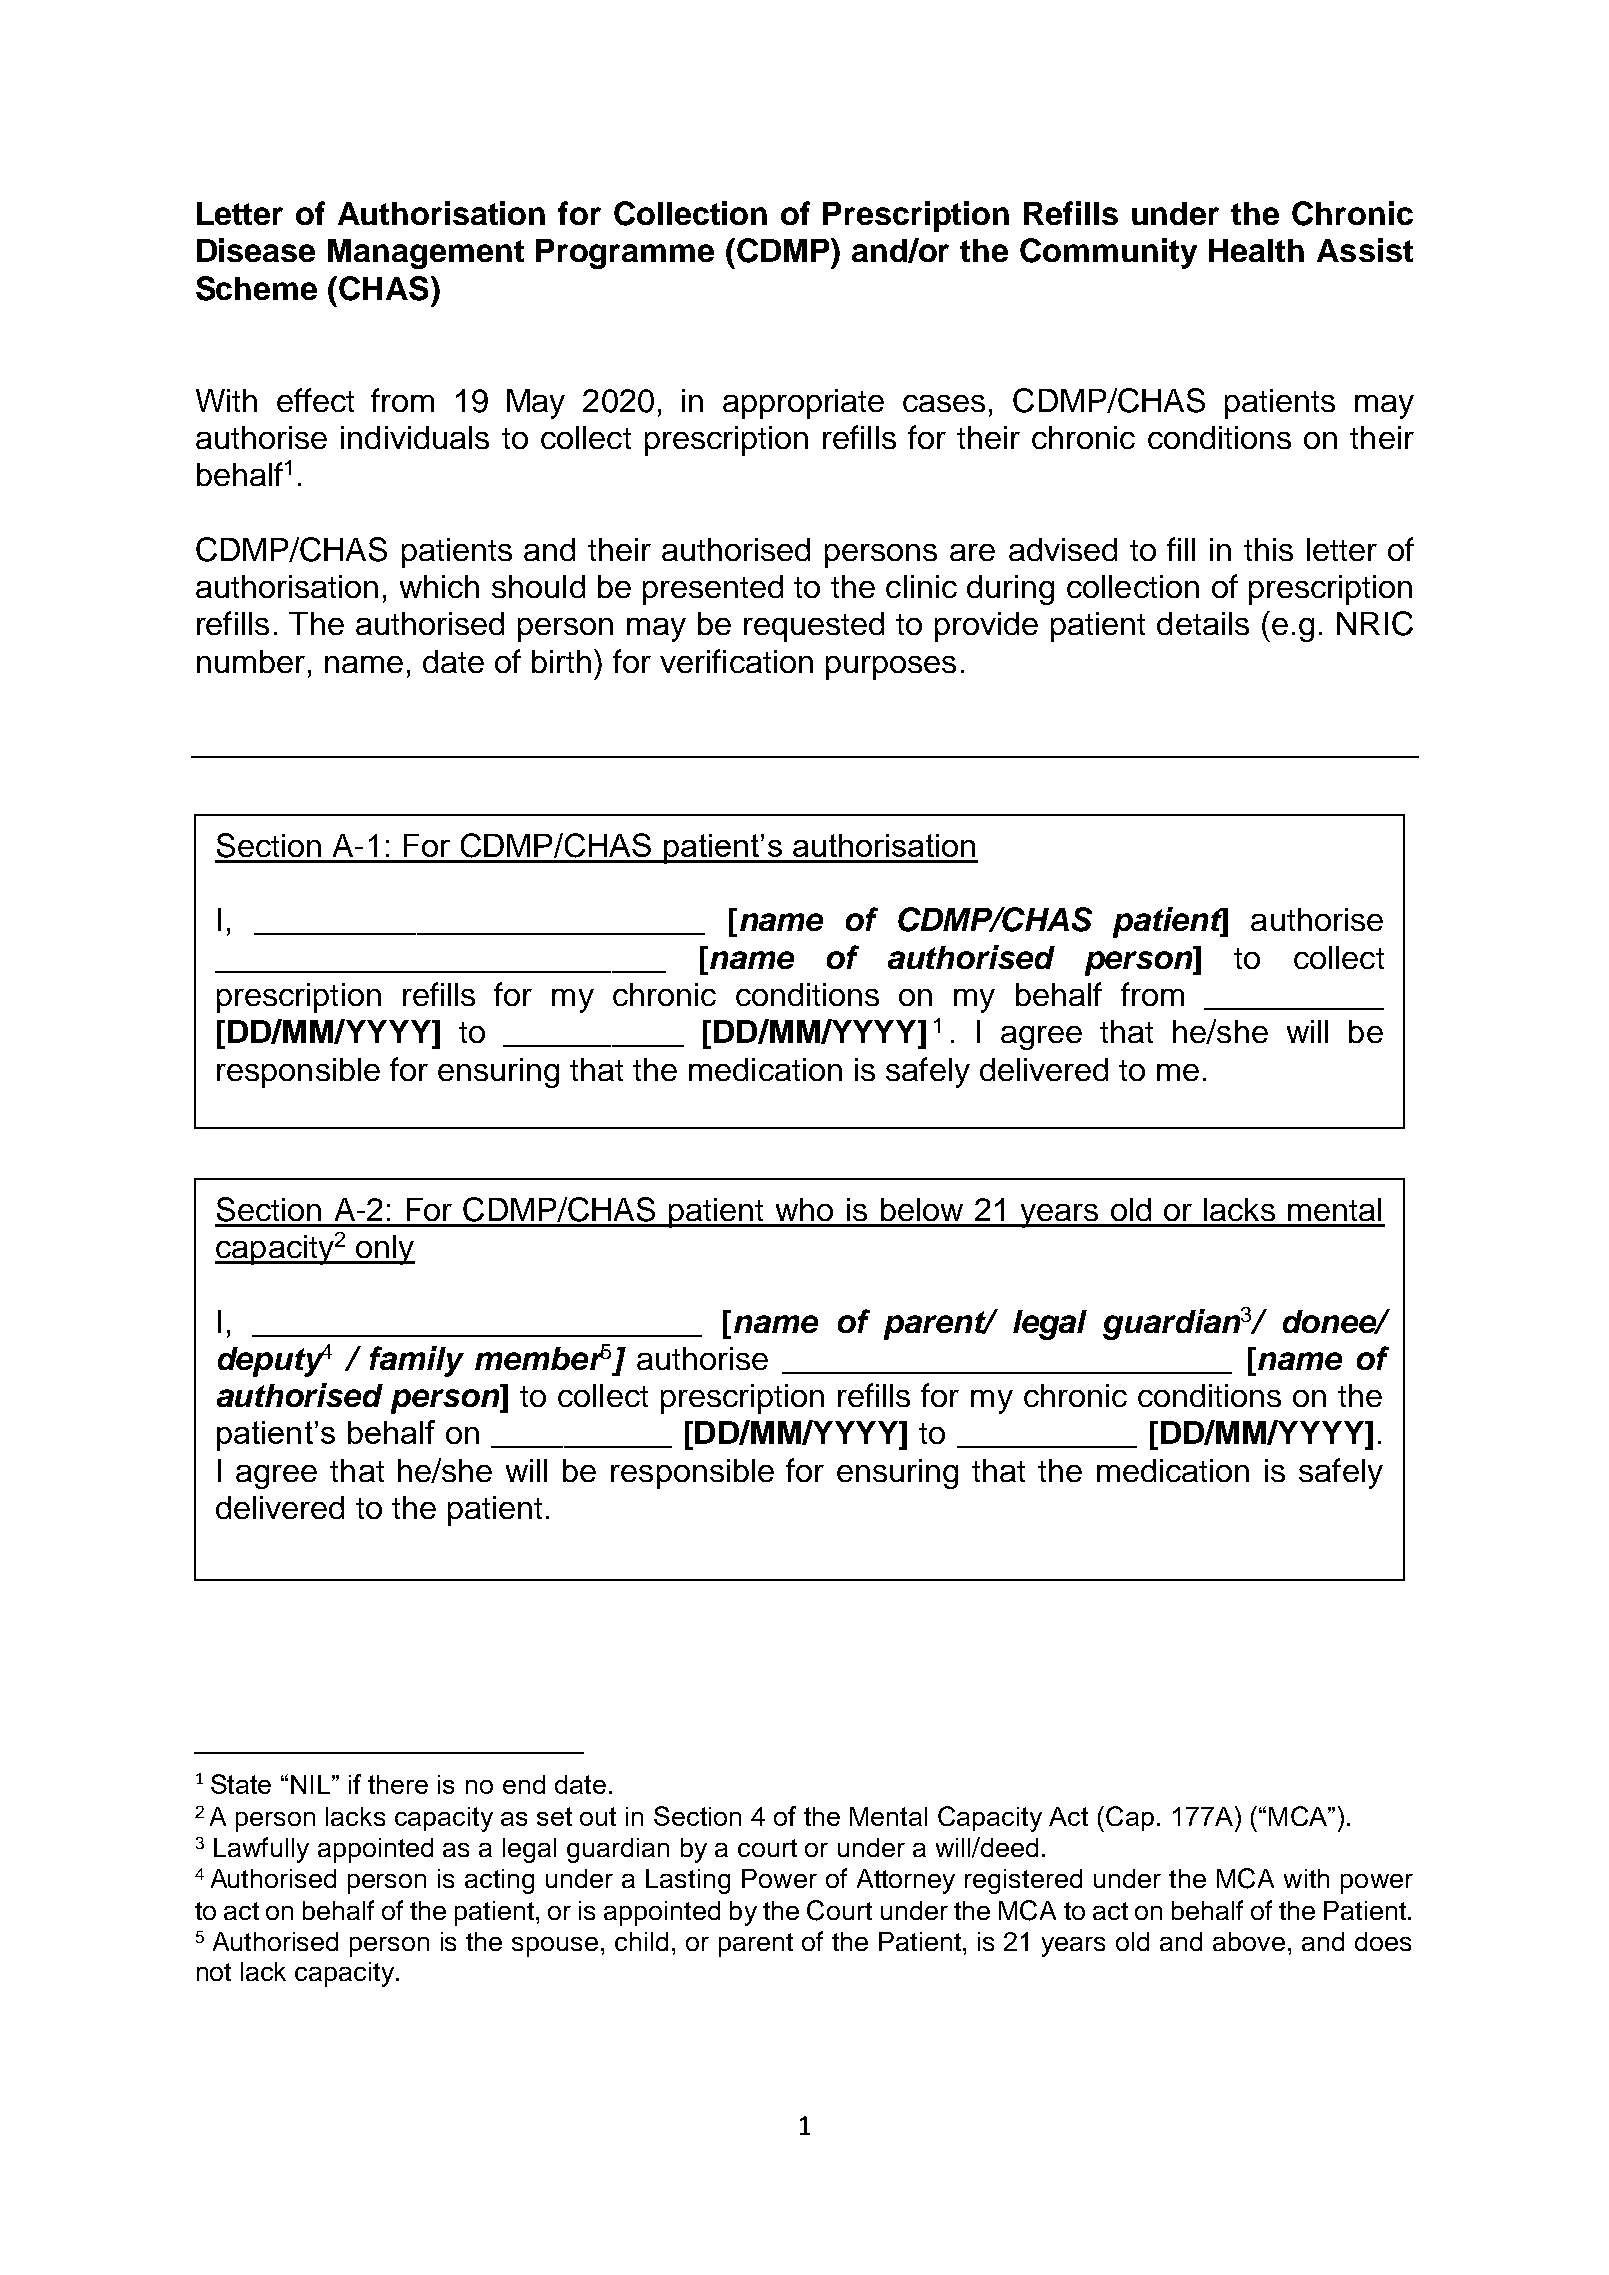  What do you see at coordinates (261, 1850) in the page?
I see `Lawfully` at bounding box center [261, 1850].
